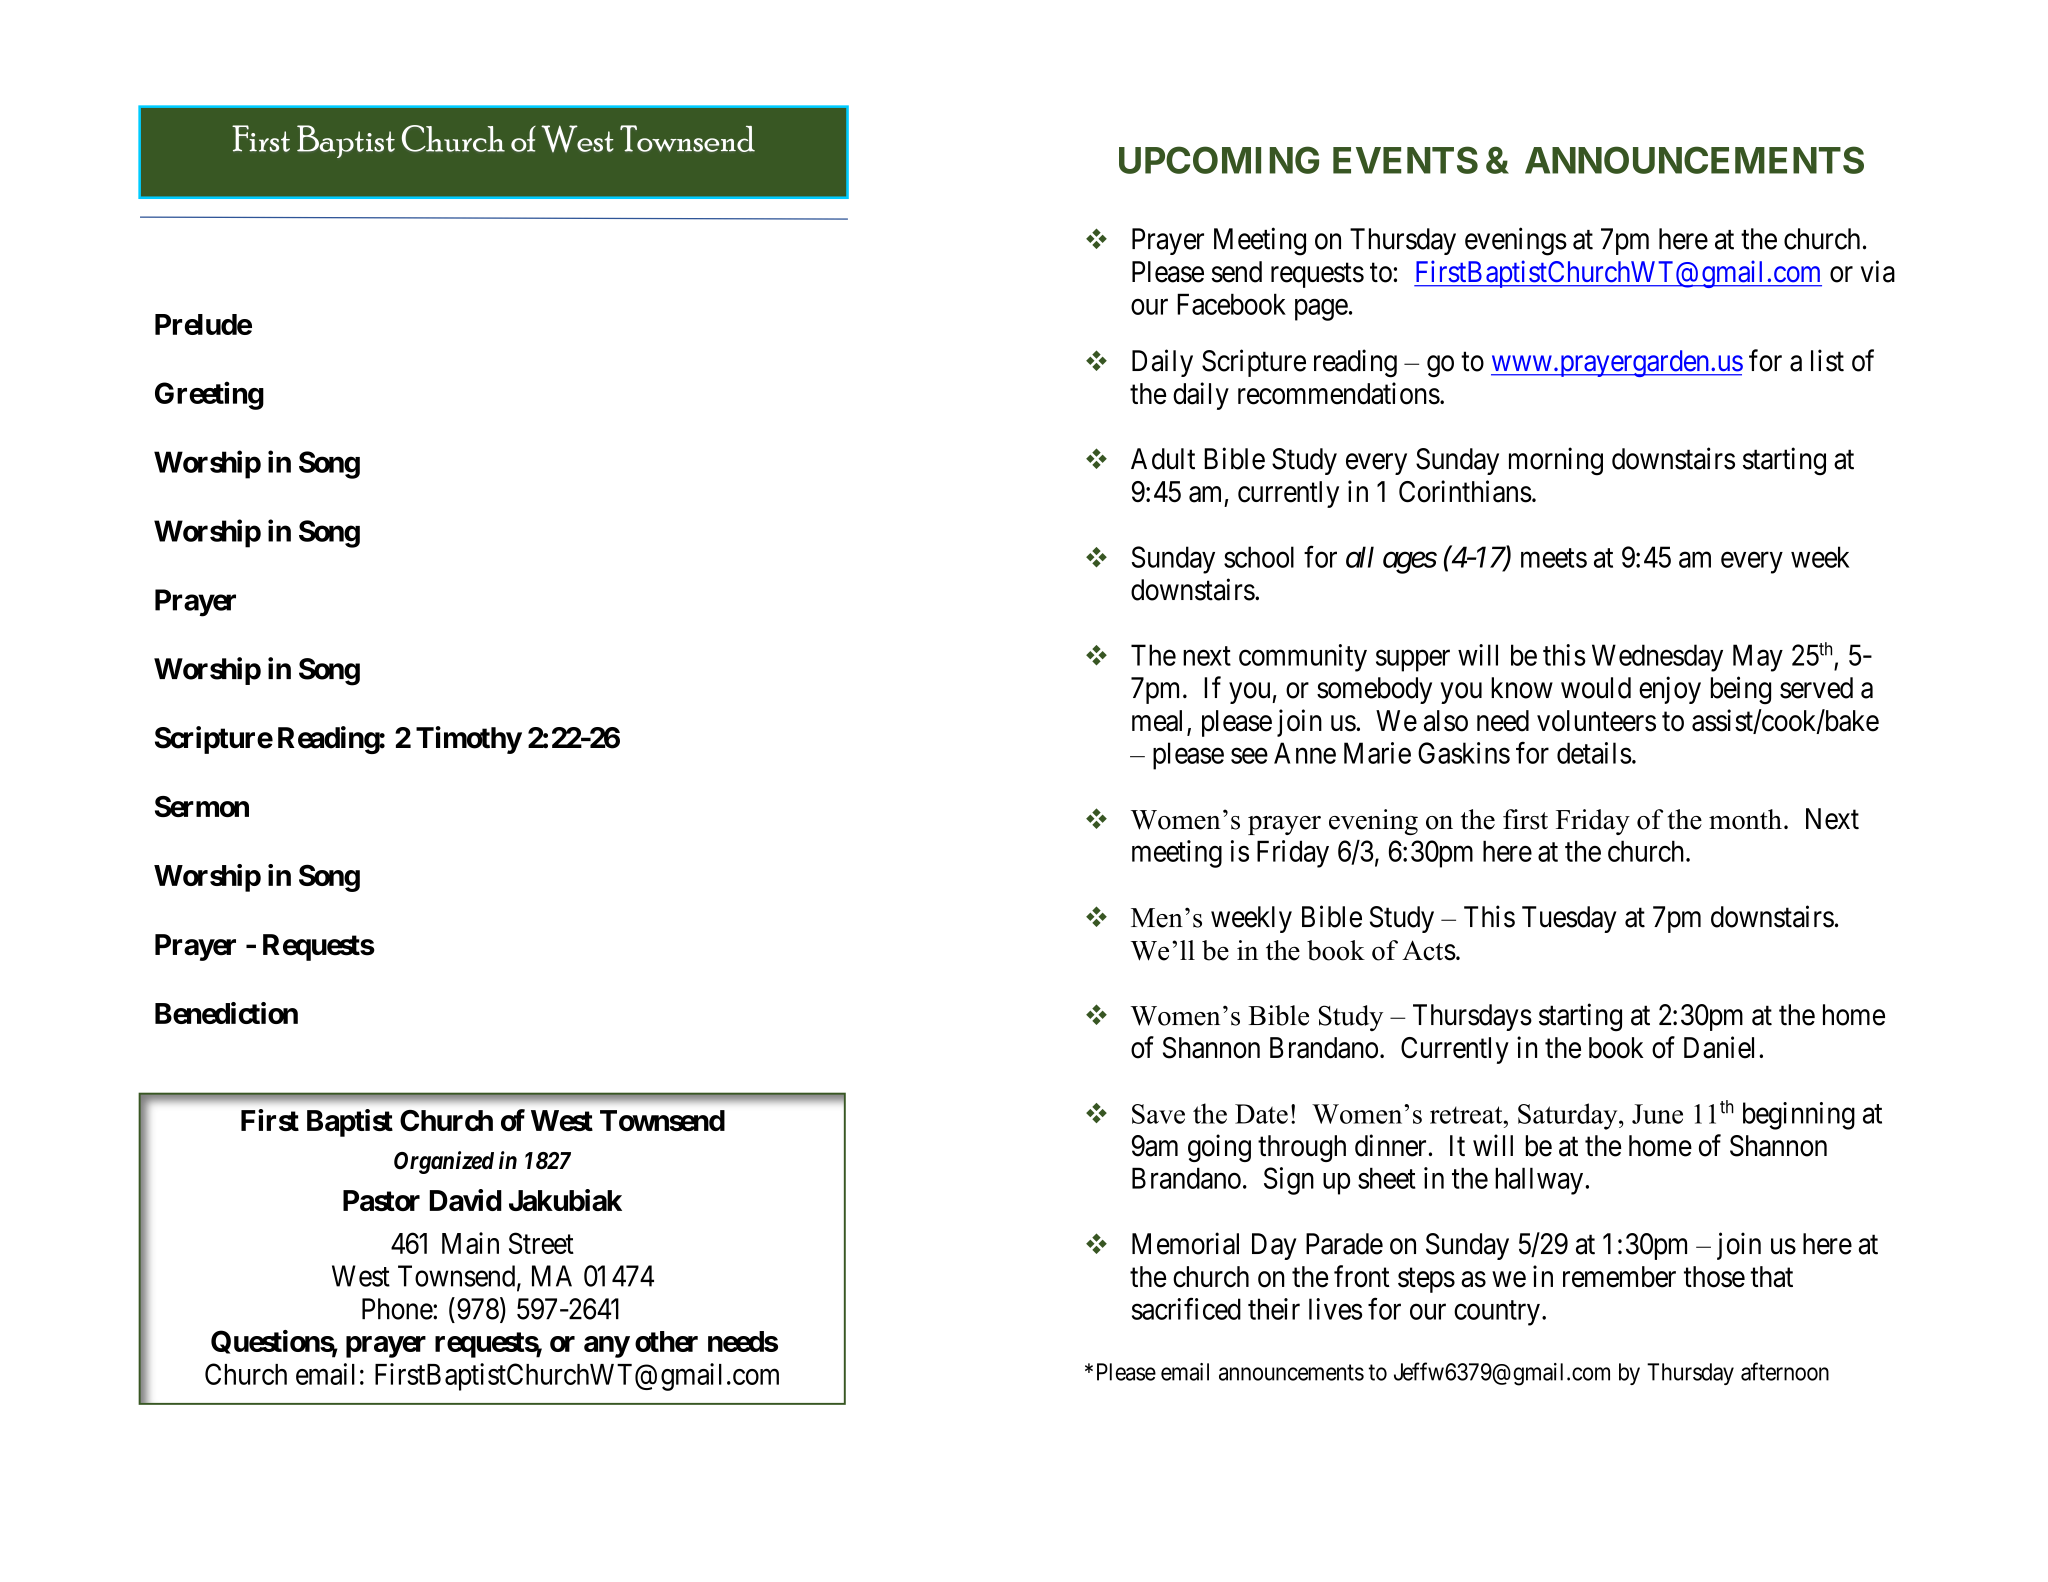  Describe the element at coordinates (1878, 271) in the image. I see `via` at that location.
